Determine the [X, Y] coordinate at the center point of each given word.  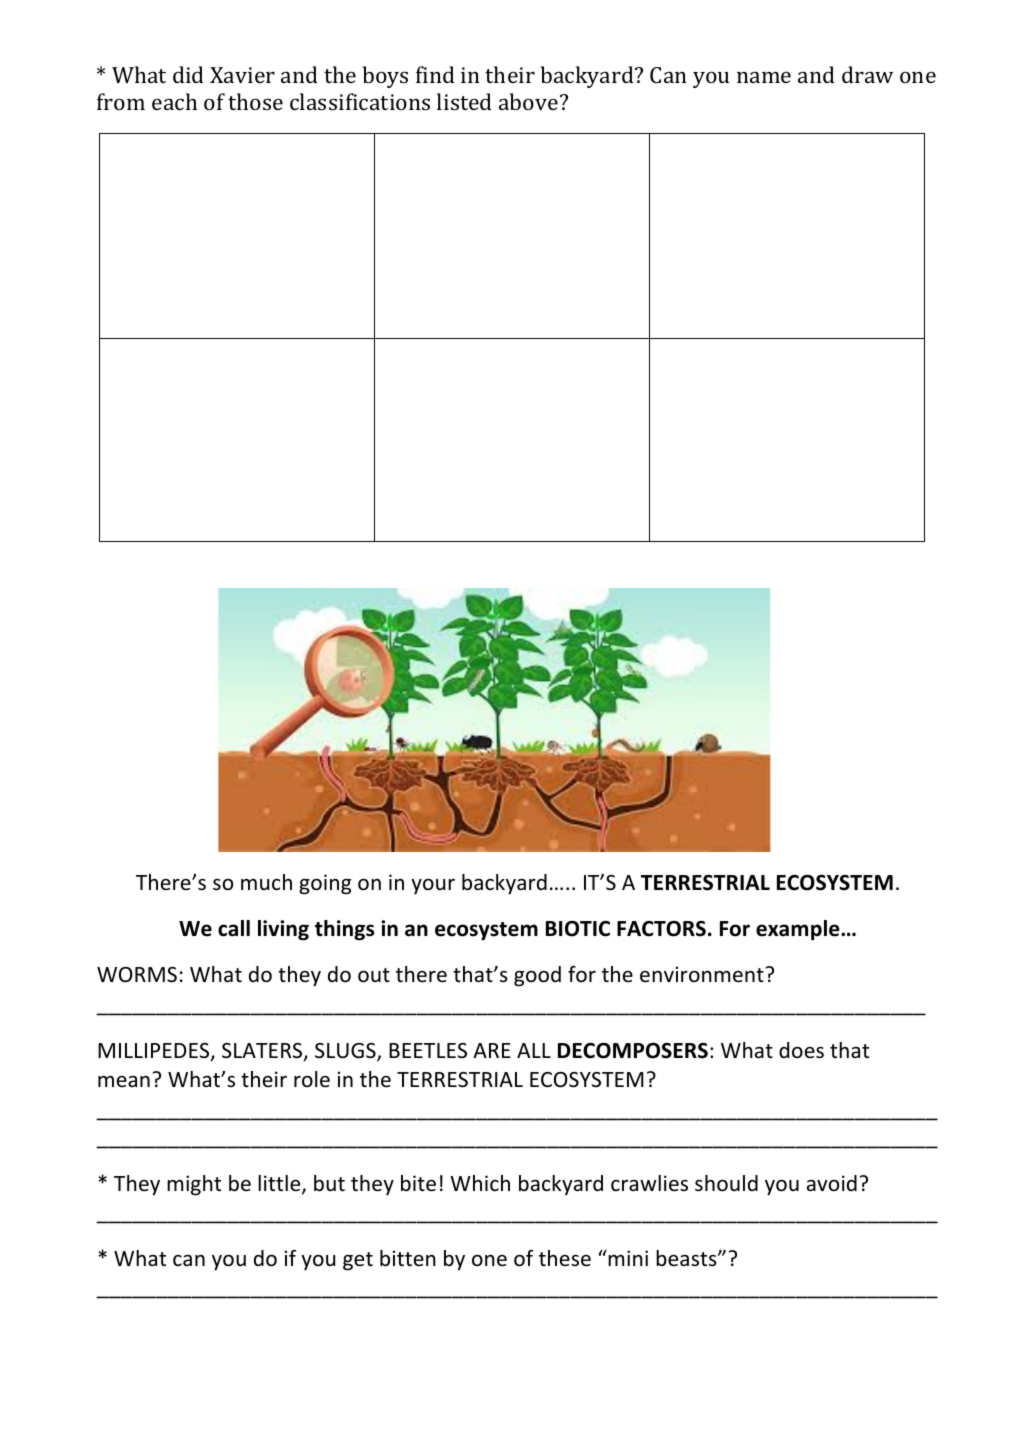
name [764, 77]
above [530, 101]
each [174, 101]
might [194, 1185]
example [799, 930]
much [266, 882]
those [255, 101]
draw [867, 74]
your [433, 886]
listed [464, 101]
